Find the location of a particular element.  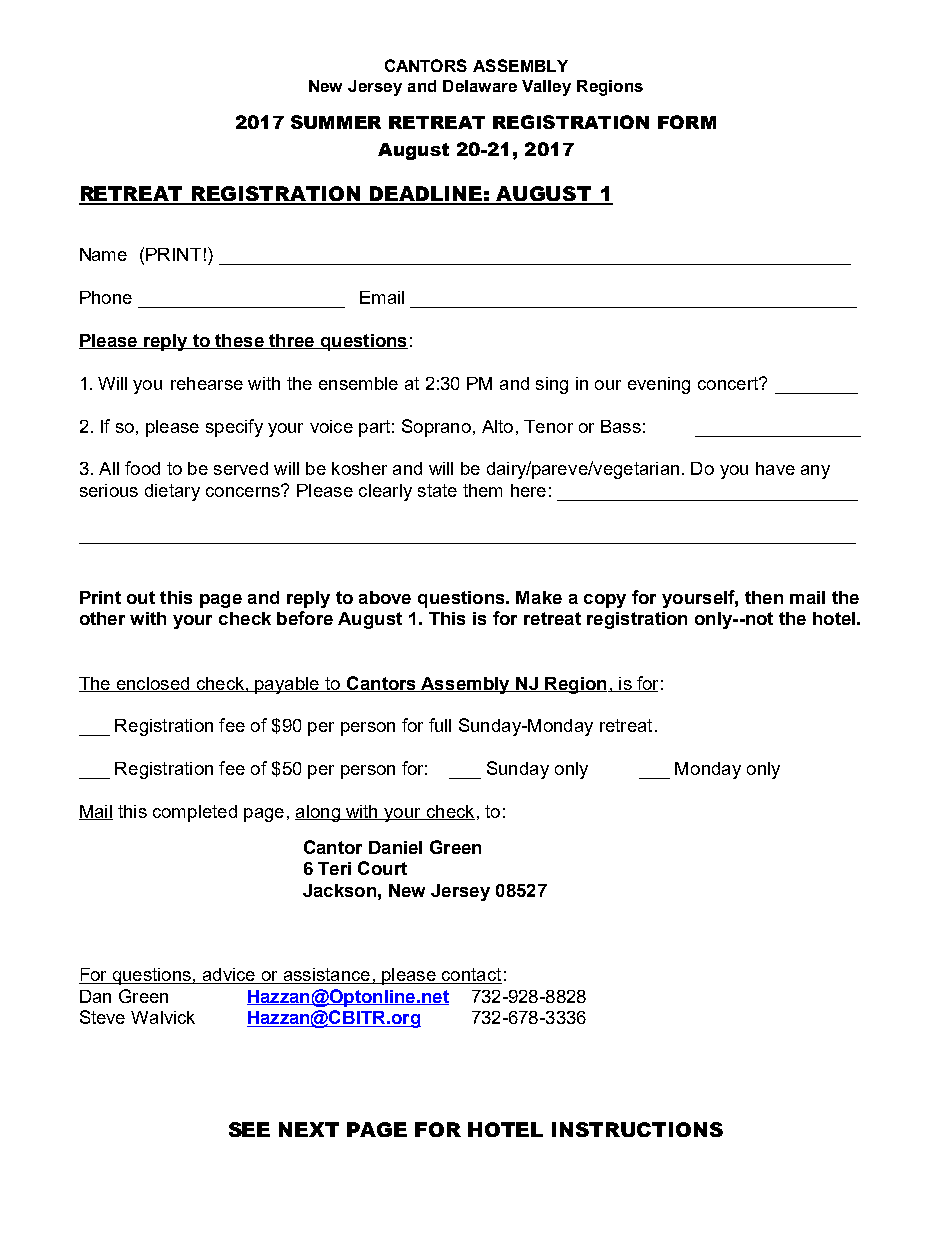

Delaware is located at coordinates (480, 86).
